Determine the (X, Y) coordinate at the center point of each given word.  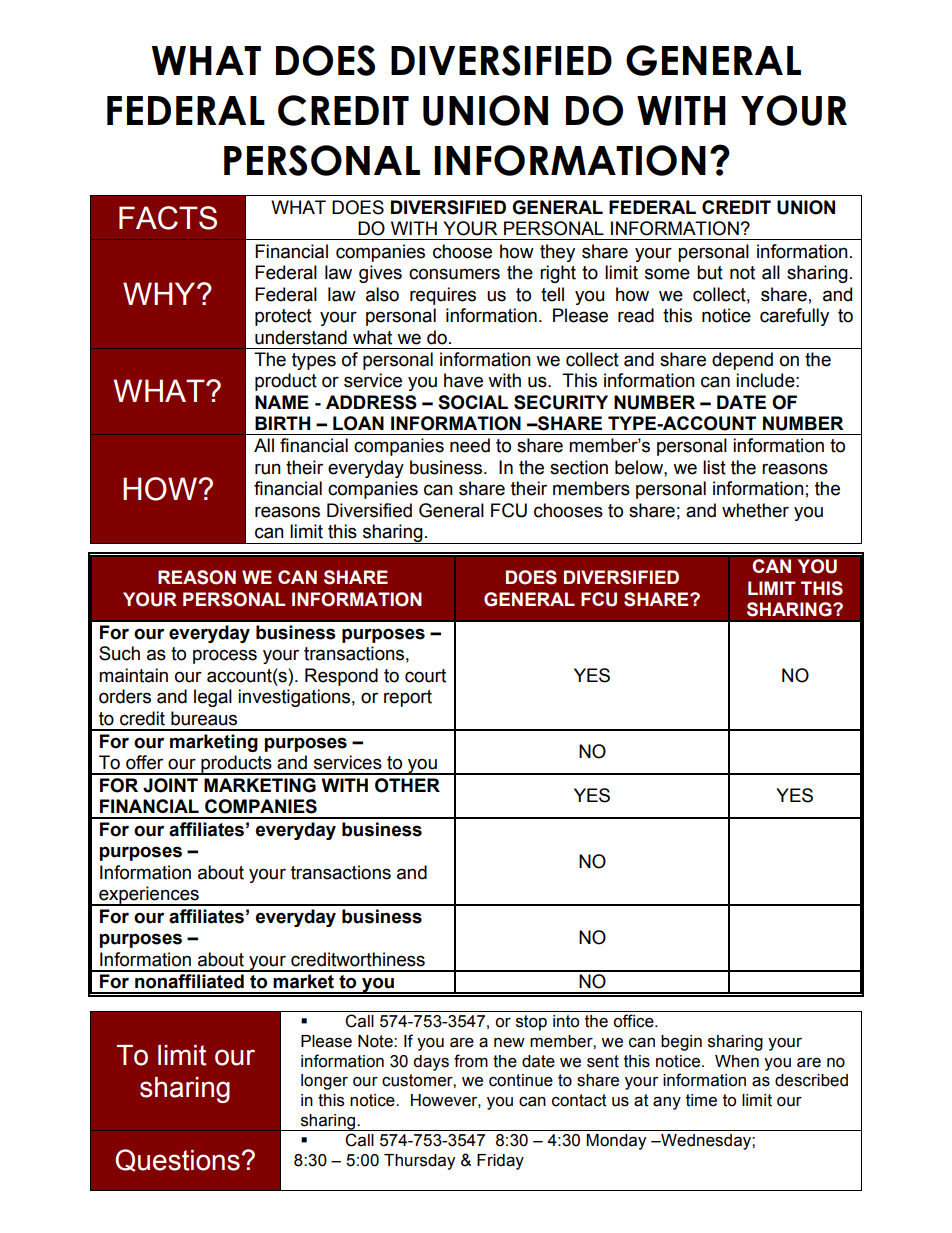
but (710, 272)
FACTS (168, 218)
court (425, 676)
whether (755, 510)
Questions (177, 1160)
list (714, 467)
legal (213, 698)
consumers (454, 274)
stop (531, 1023)
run (268, 469)
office (634, 1021)
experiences (149, 896)
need (470, 445)
